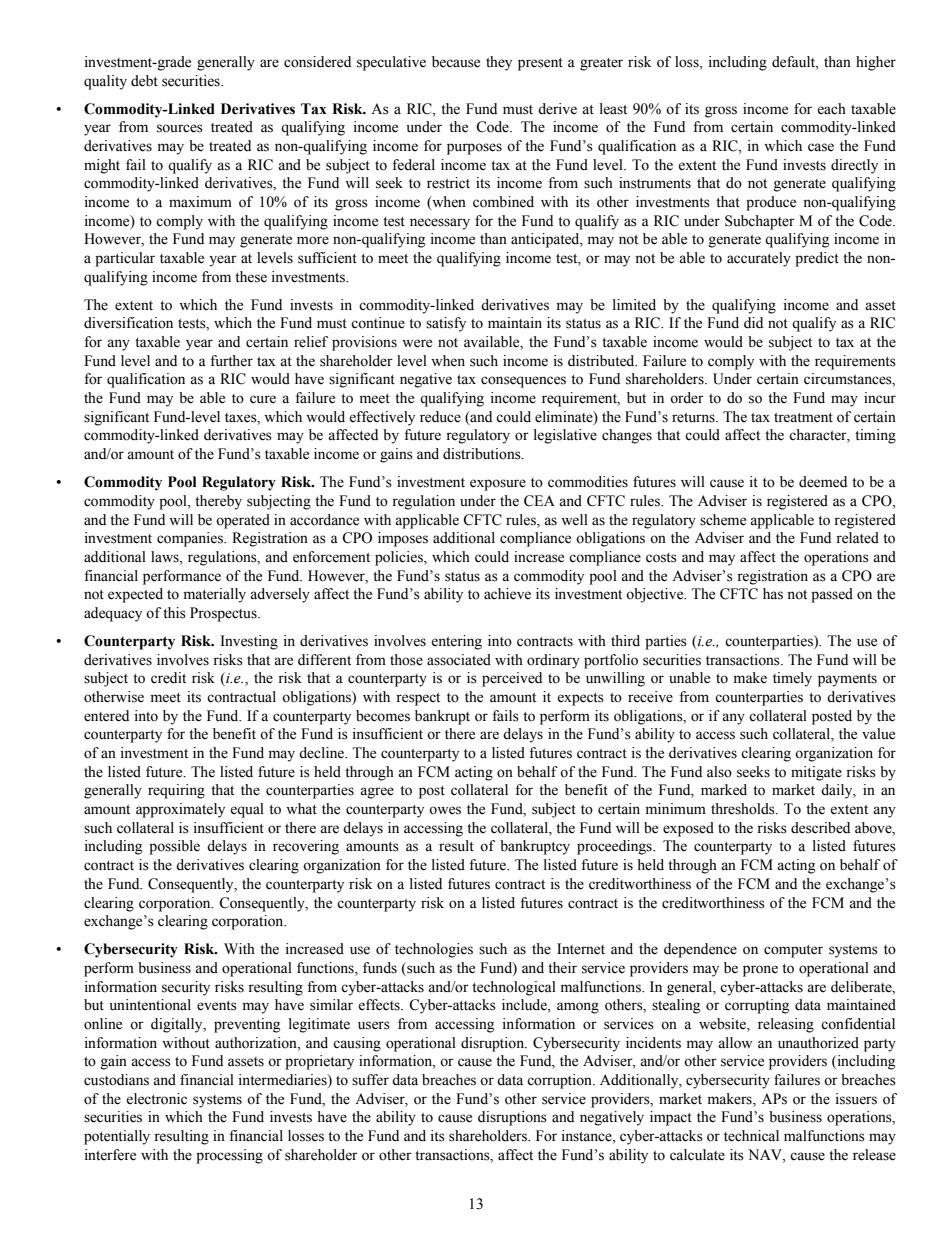 The height and width of the screenshot is (1233, 952). What do you see at coordinates (499, 63) in the screenshot?
I see `they` at bounding box center [499, 63].
